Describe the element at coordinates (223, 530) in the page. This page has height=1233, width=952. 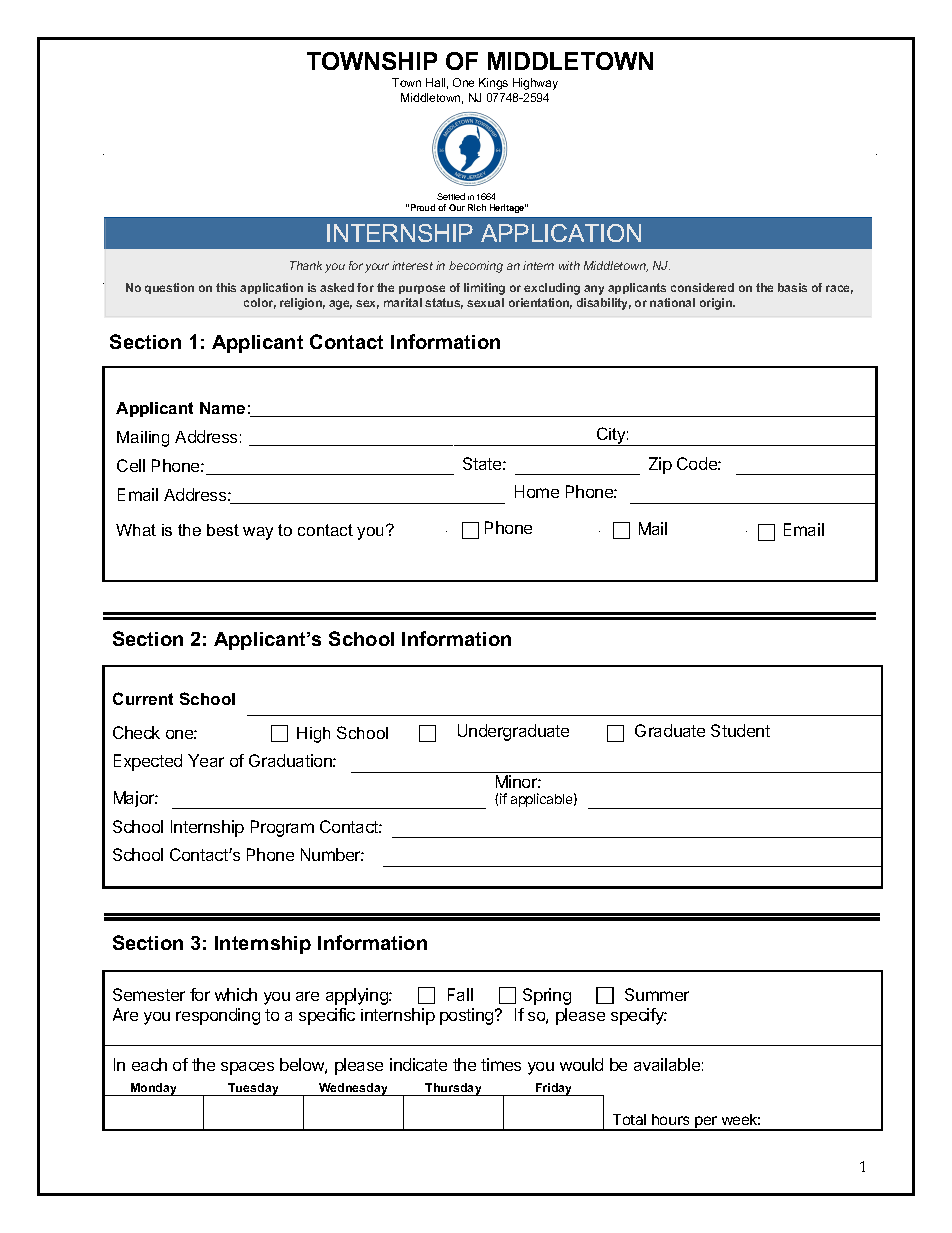
I see `best` at that location.
